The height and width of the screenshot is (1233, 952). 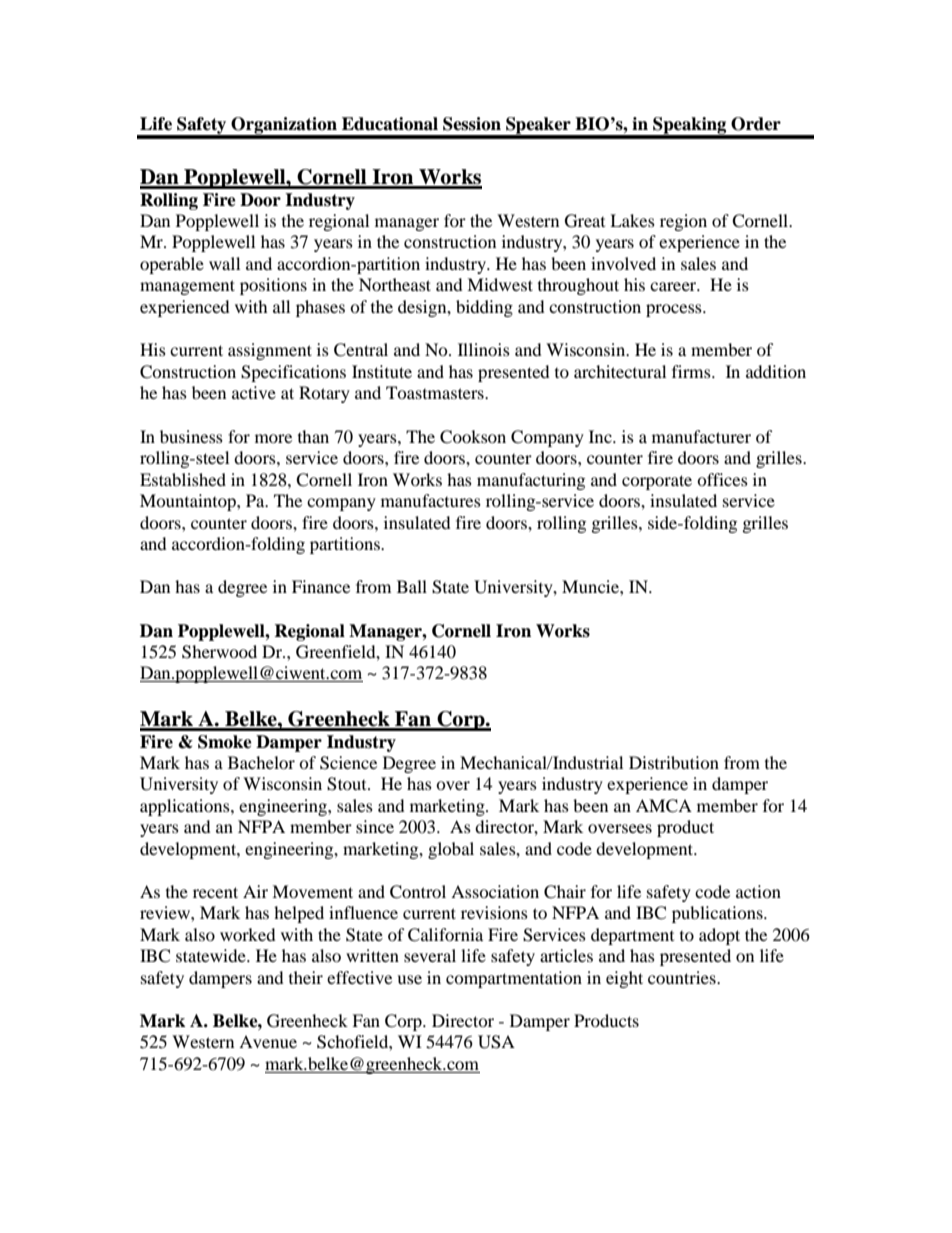 What do you see at coordinates (692, 371) in the screenshot?
I see `firms` at bounding box center [692, 371].
